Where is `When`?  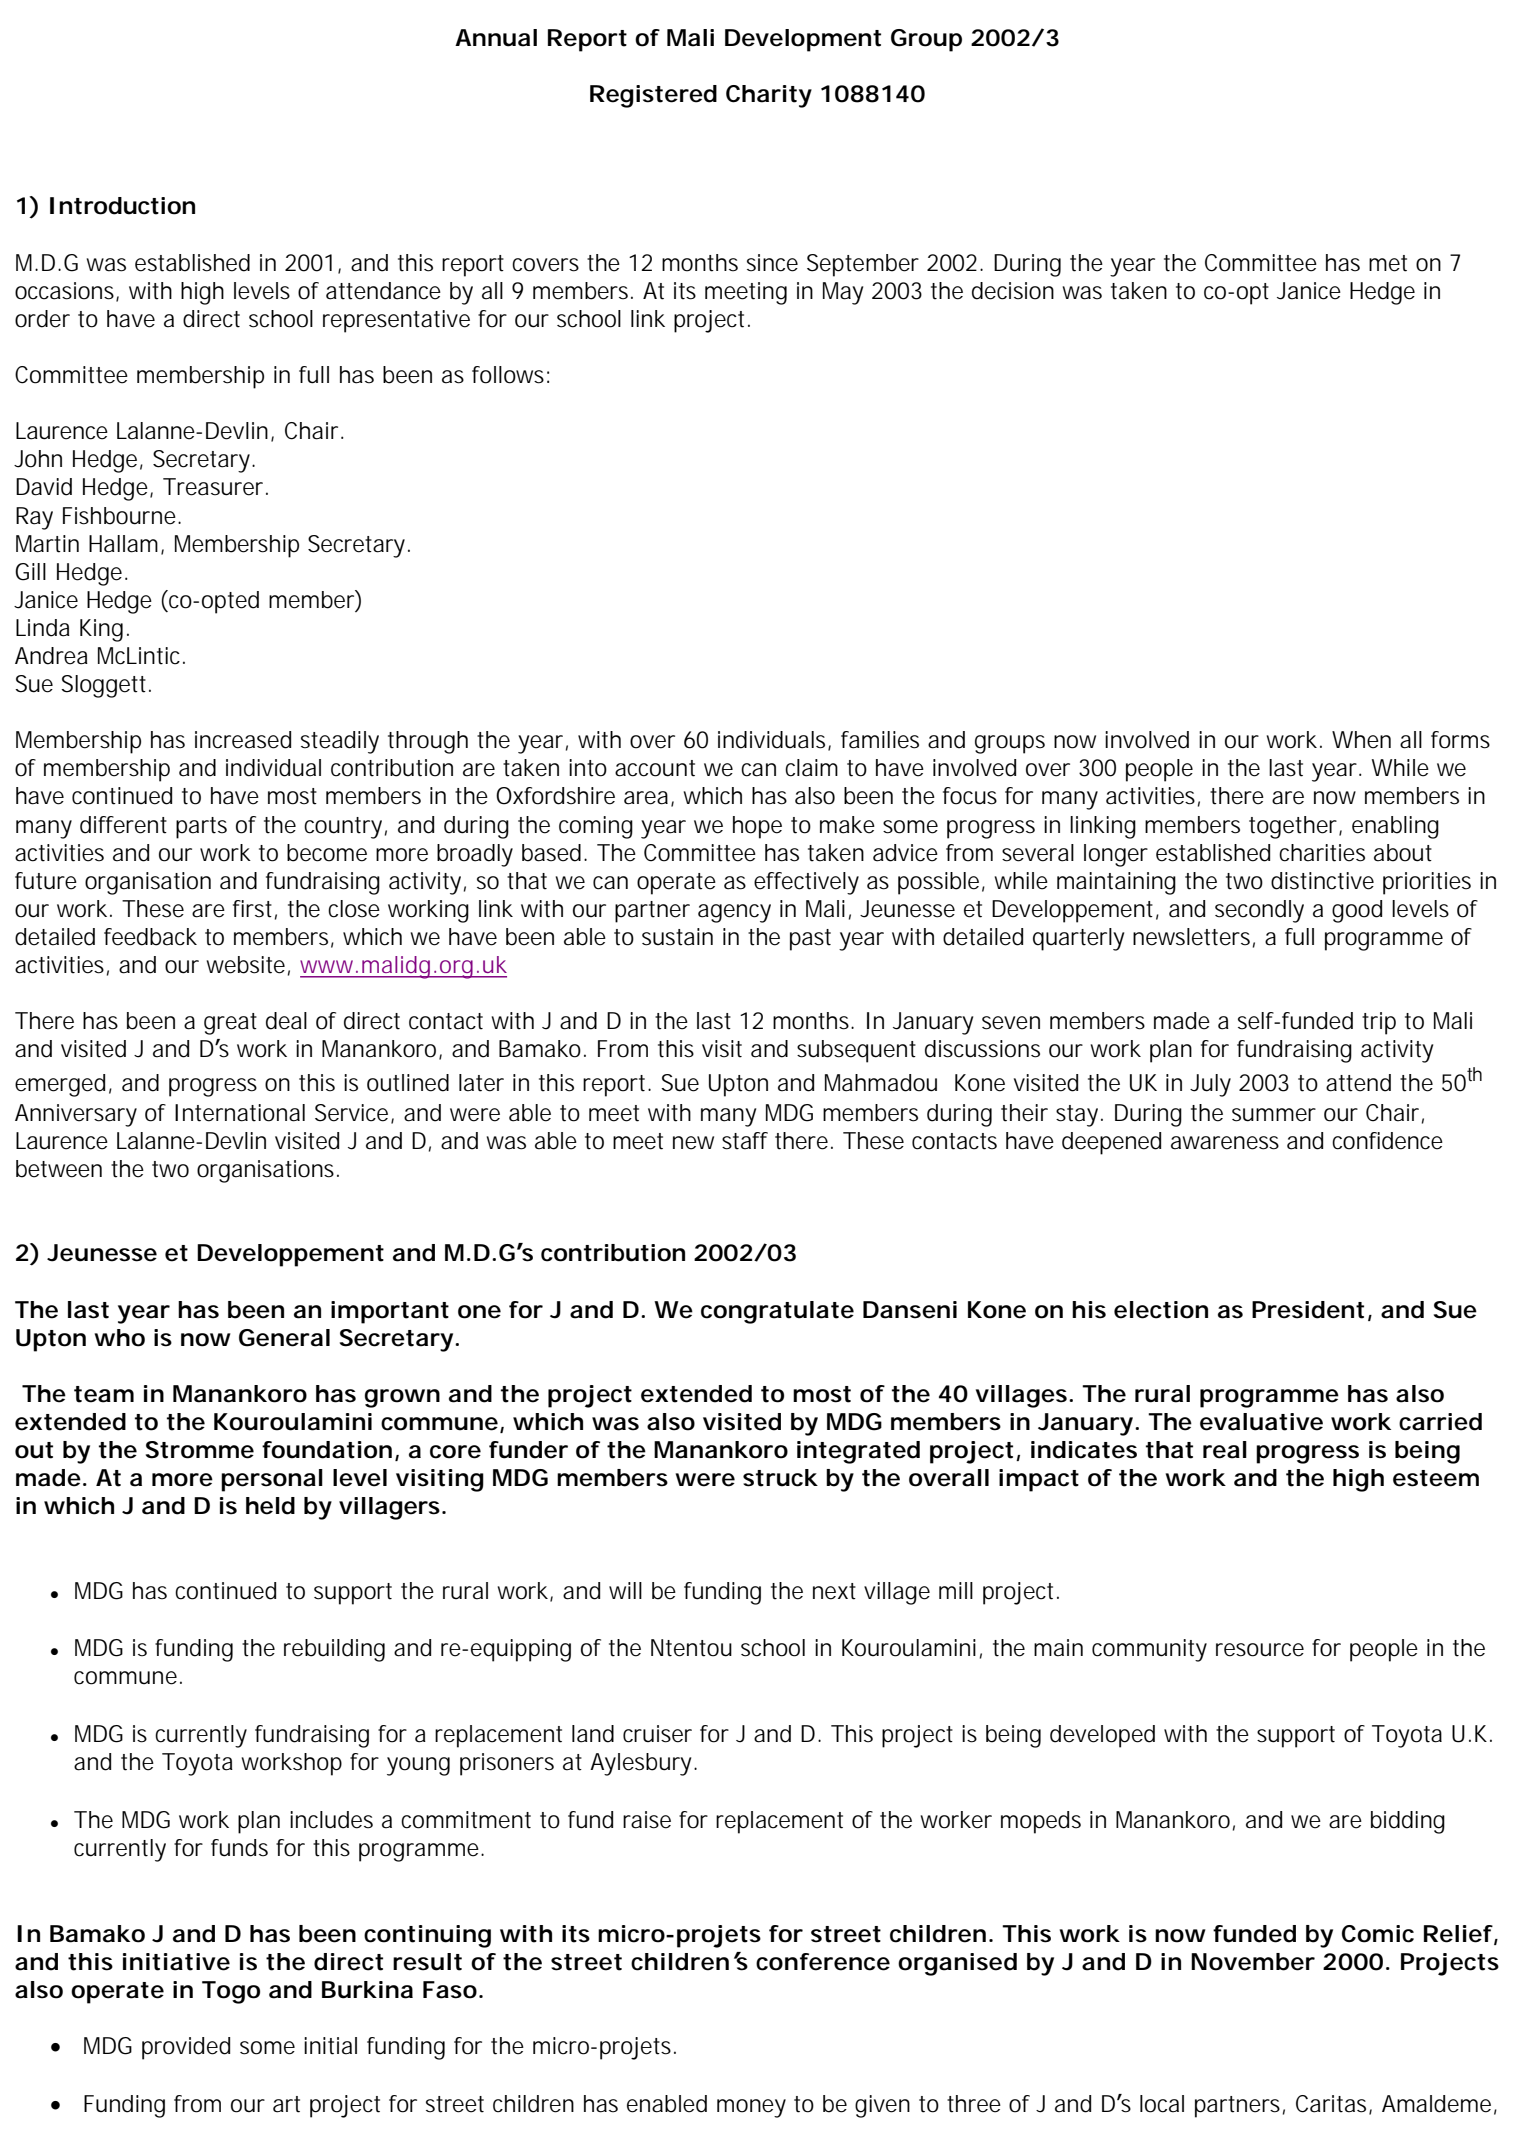 When is located at coordinates (1361, 740).
